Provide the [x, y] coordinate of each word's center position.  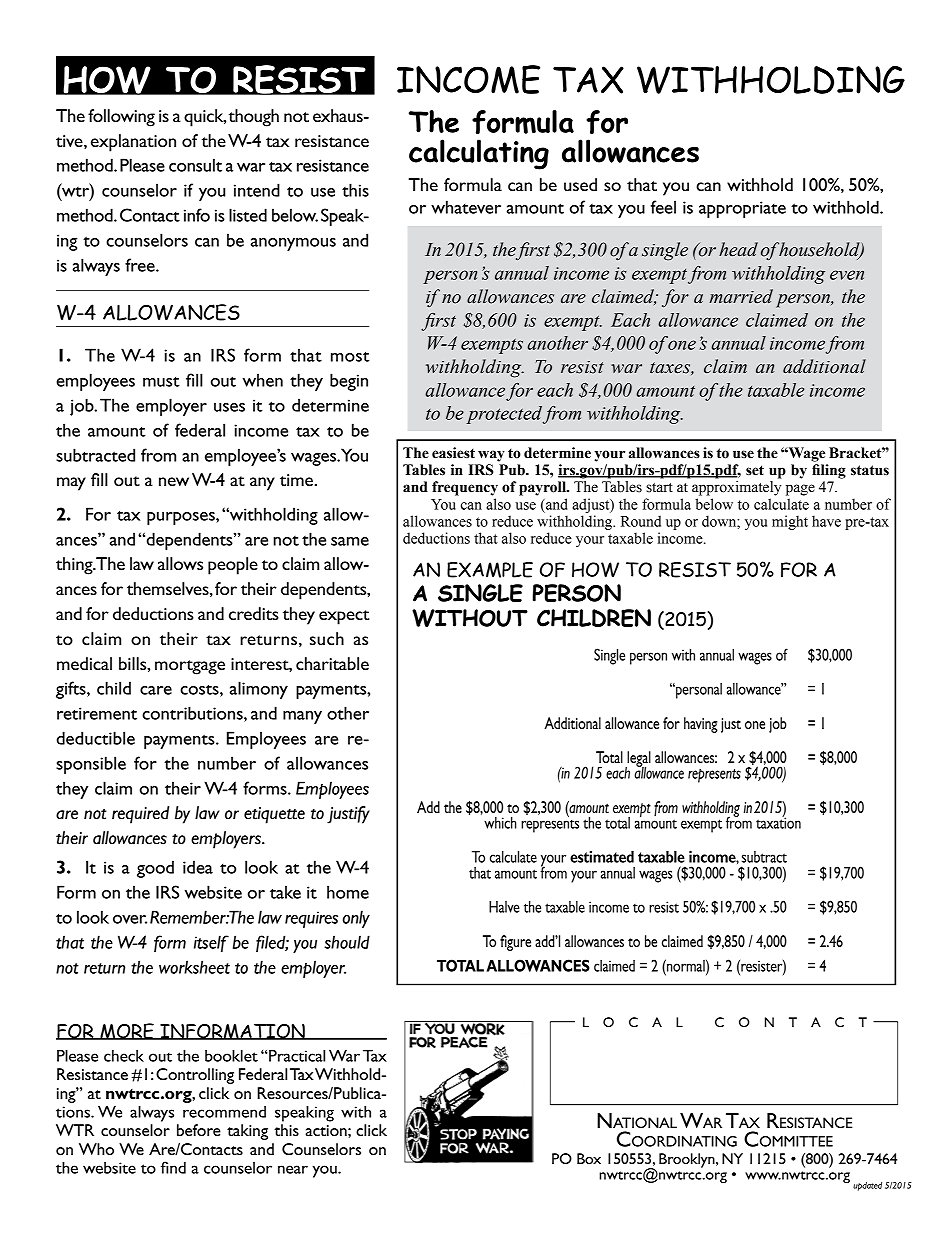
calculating [479, 154]
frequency [465, 488]
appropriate [742, 209]
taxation [778, 822]
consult [195, 165]
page [800, 490]
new [174, 481]
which [500, 823]
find [173, 1167]
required [140, 815]
